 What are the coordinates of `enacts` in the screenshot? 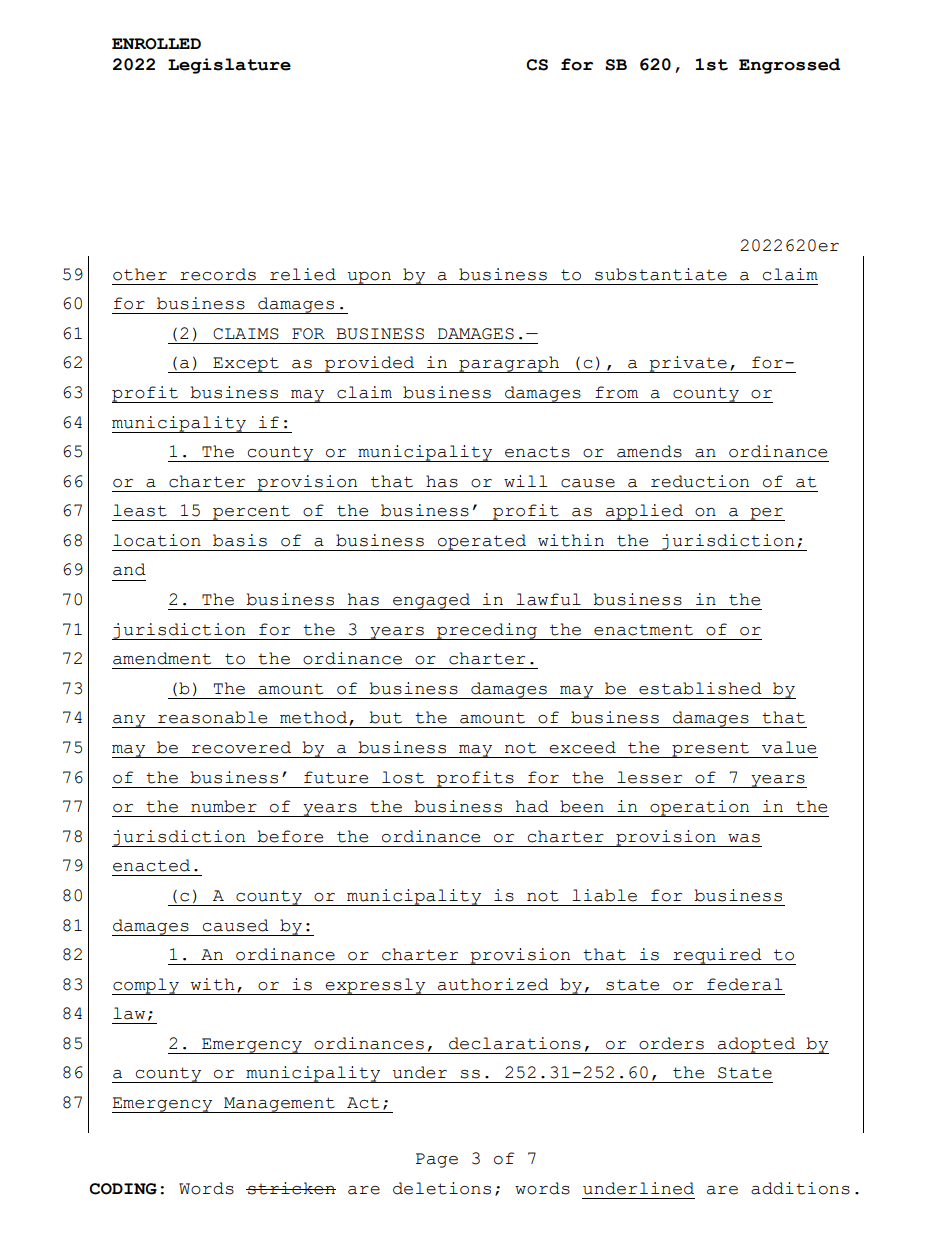 It's located at (537, 452).
